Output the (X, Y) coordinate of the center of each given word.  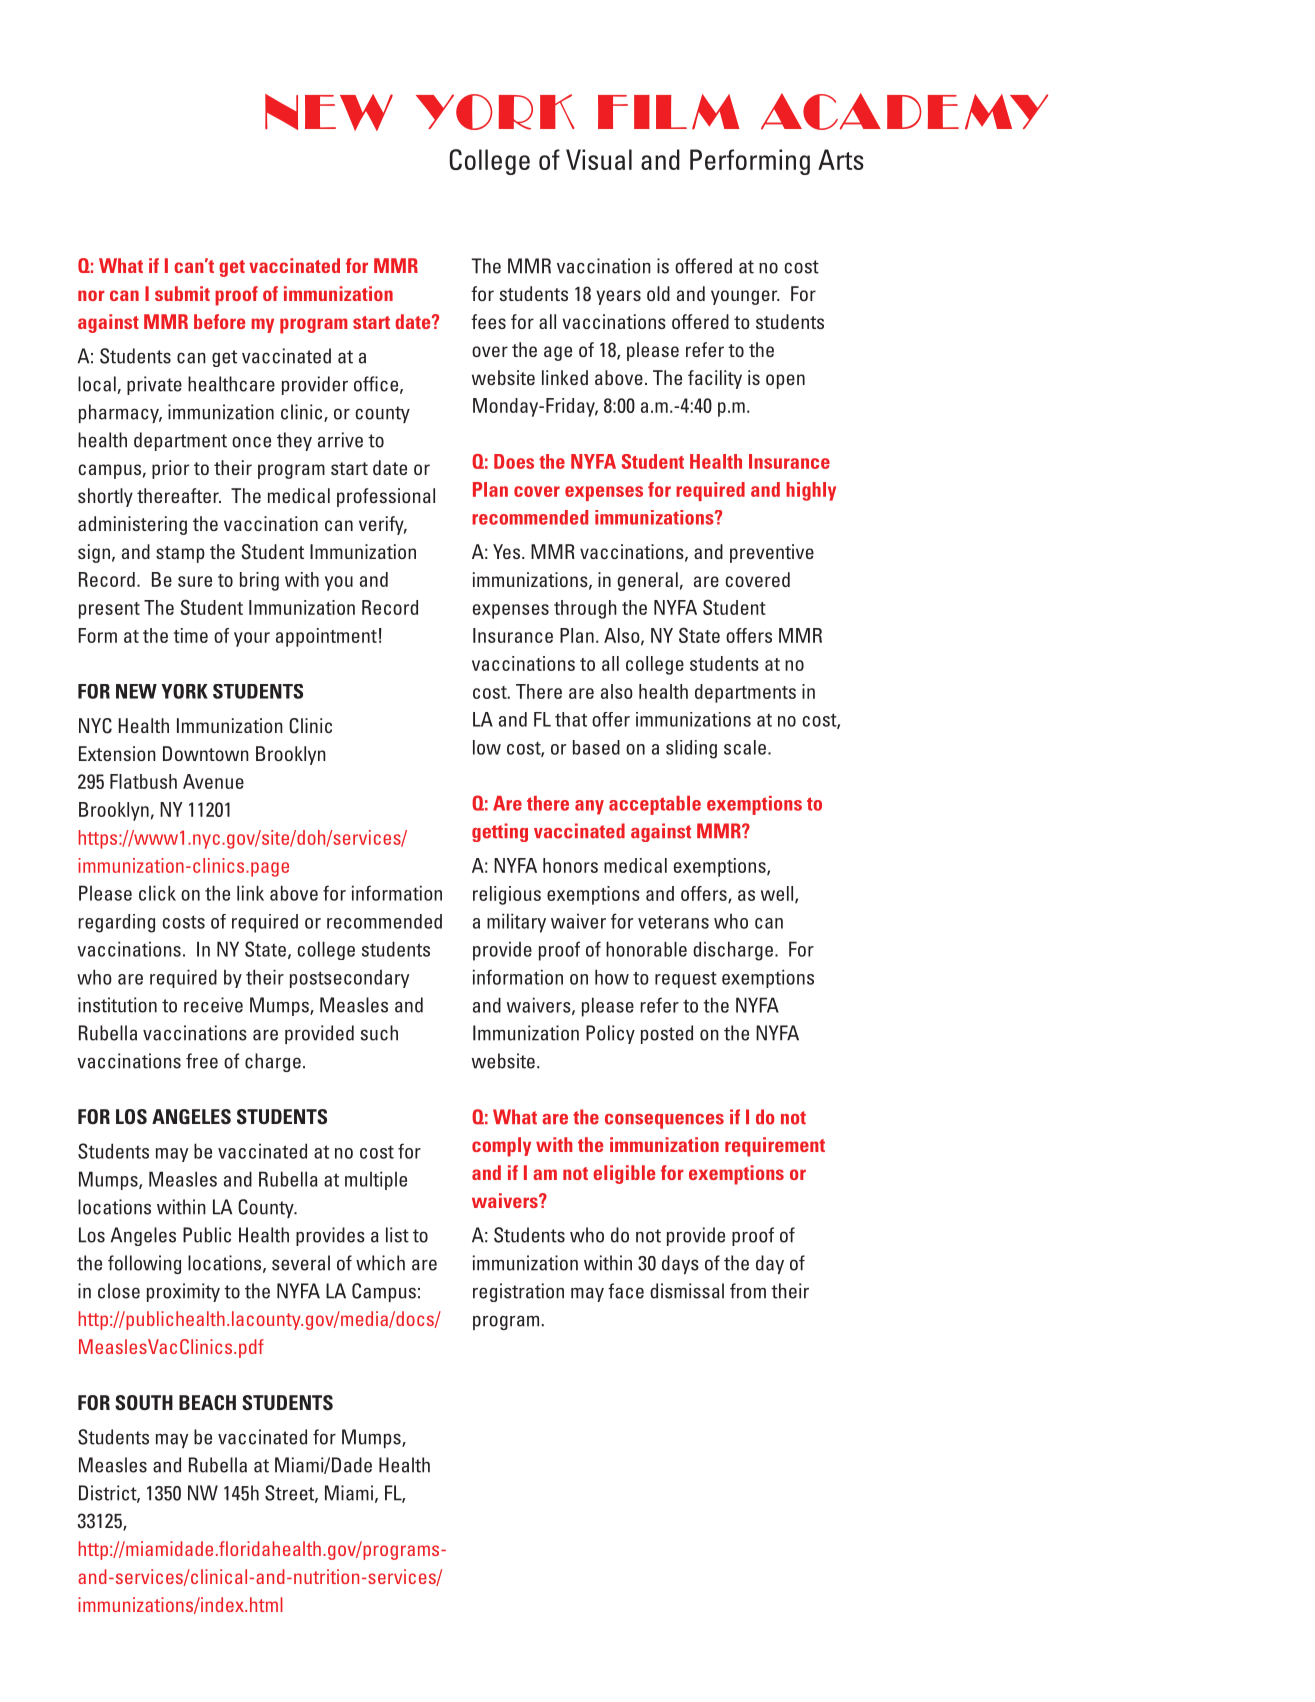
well (778, 894)
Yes (508, 551)
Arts (841, 159)
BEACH (207, 1403)
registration (518, 1292)
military (516, 923)
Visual (599, 159)
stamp (180, 554)
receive (213, 1005)
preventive (772, 553)
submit (182, 293)
